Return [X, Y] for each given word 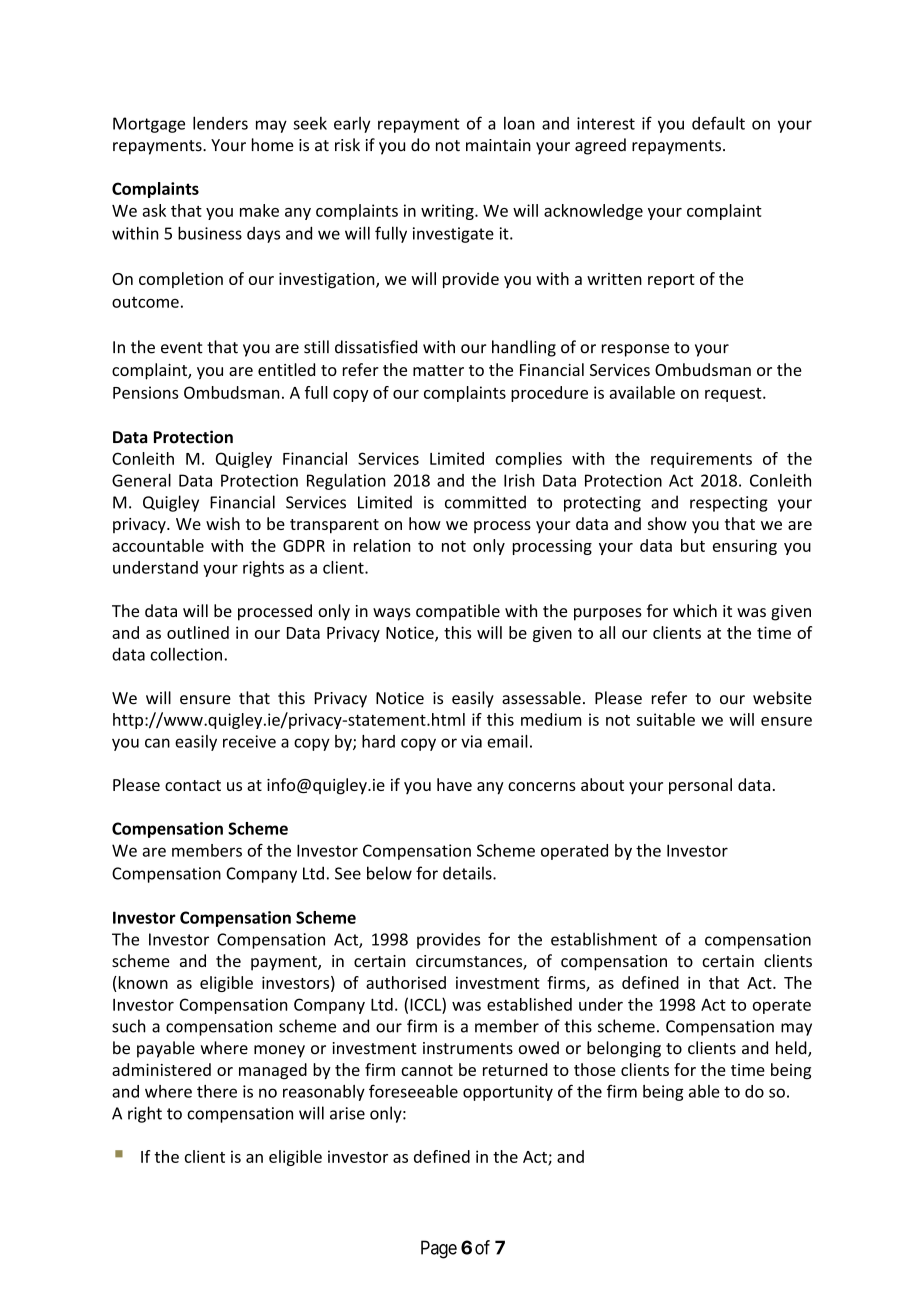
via [471, 741]
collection [186, 654]
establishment [604, 939]
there [217, 1091]
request [734, 395]
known [142, 982]
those [595, 1069]
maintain [498, 145]
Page [439, 1249]
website [782, 698]
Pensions [145, 392]
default [718, 123]
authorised [406, 982]
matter [438, 370]
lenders [220, 123]
